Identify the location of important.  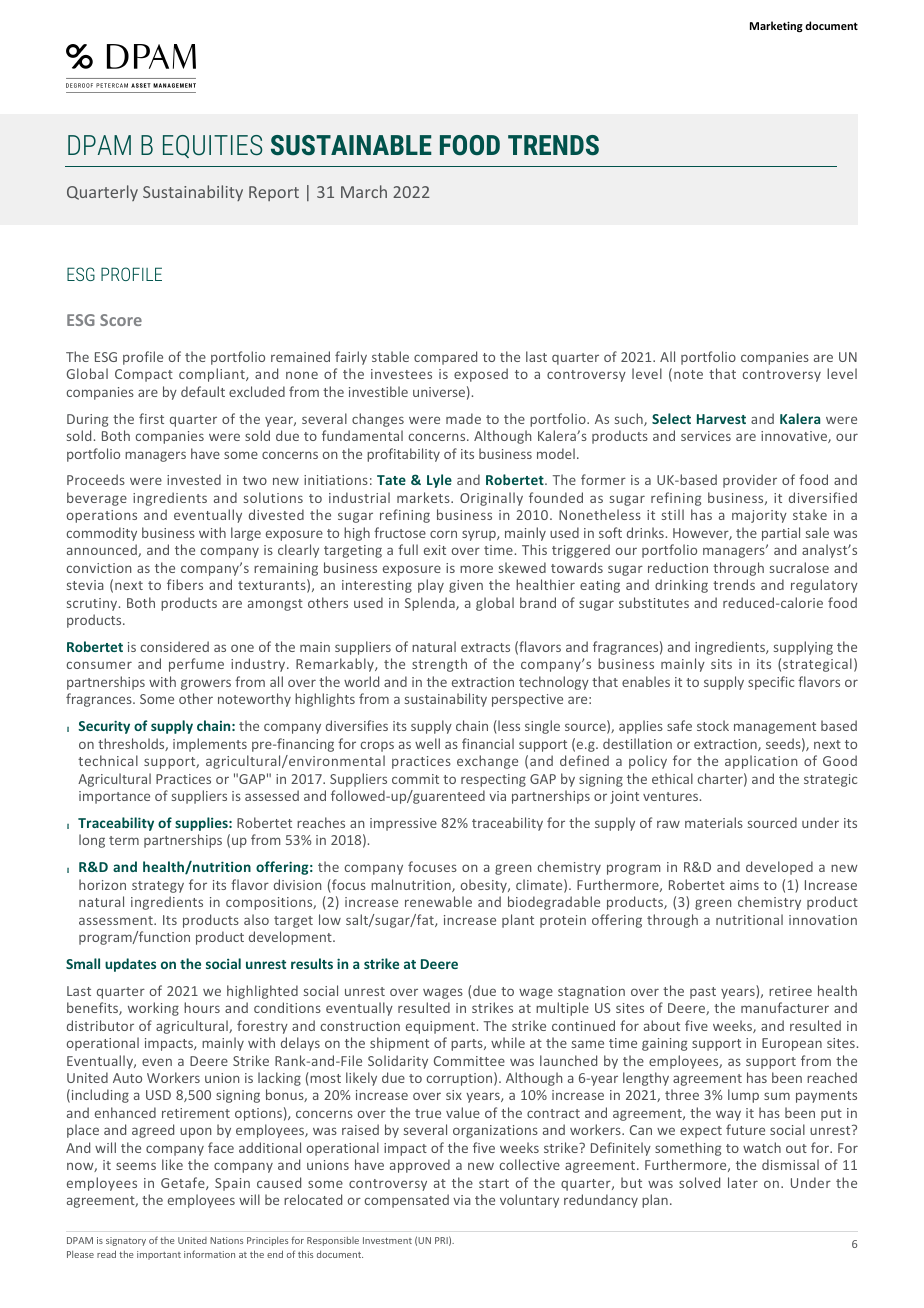
(159, 1255).
